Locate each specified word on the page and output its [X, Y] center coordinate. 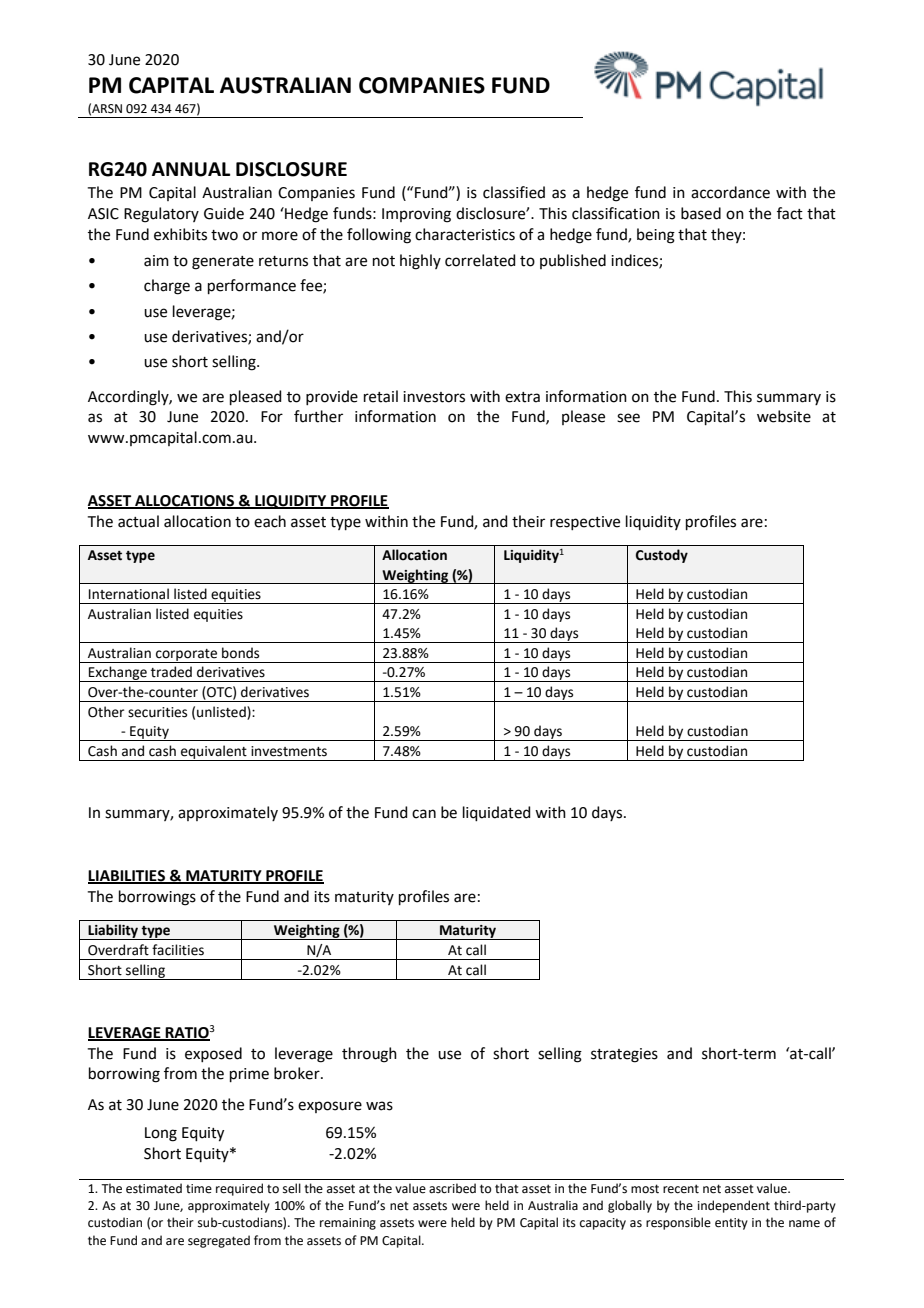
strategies [624, 1055]
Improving [416, 215]
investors [434, 397]
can [424, 814]
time [199, 1189]
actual [138, 521]
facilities [178, 950]
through [369, 1055]
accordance [730, 192]
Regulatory [161, 215]
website [784, 416]
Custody [662, 556]
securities [157, 712]
